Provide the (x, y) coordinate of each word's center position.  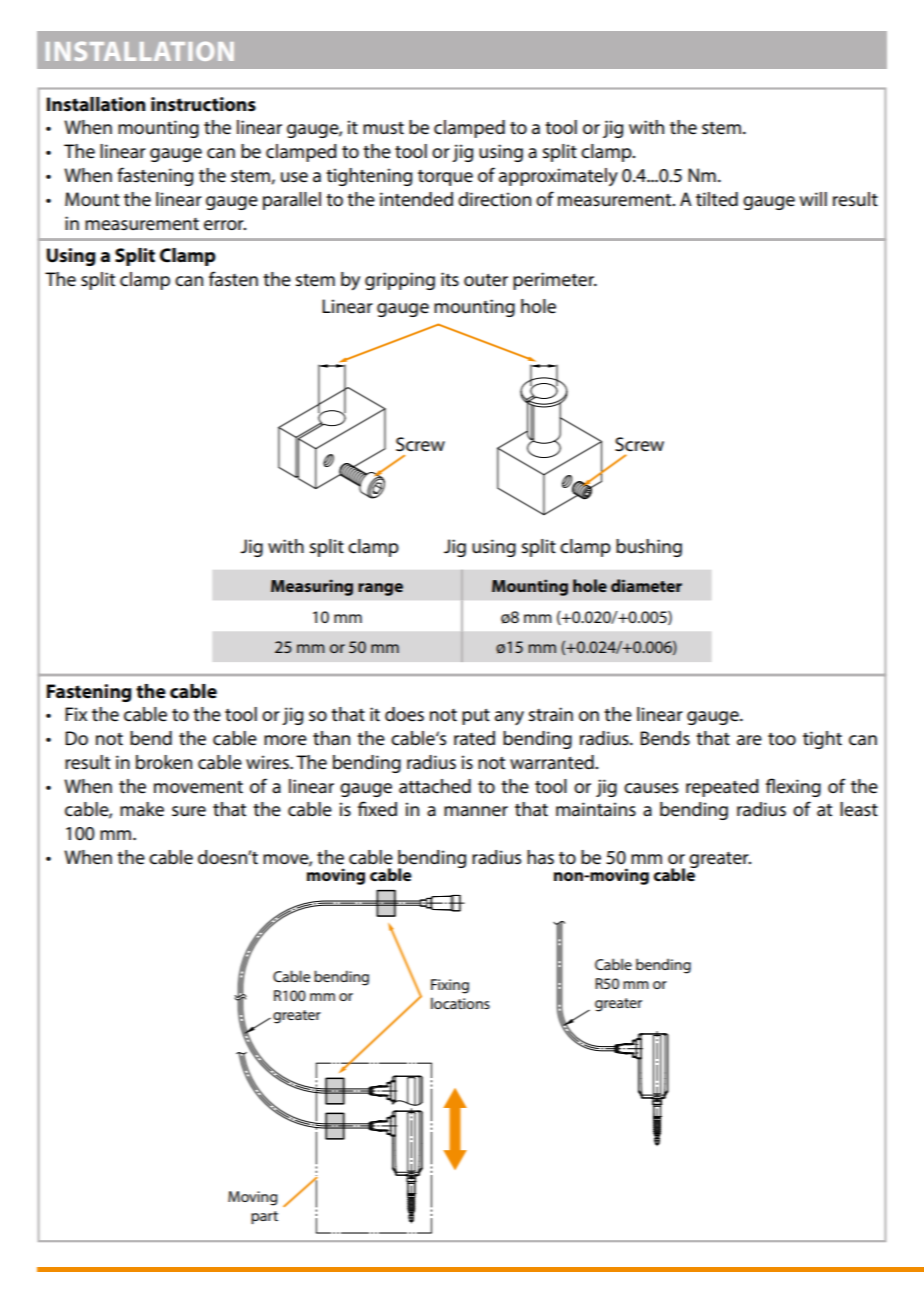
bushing (649, 548)
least (859, 809)
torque (445, 178)
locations (460, 1003)
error (225, 225)
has (540, 857)
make (142, 809)
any (509, 718)
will (813, 199)
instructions (203, 104)
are (749, 740)
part (264, 1217)
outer (486, 280)
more (285, 740)
